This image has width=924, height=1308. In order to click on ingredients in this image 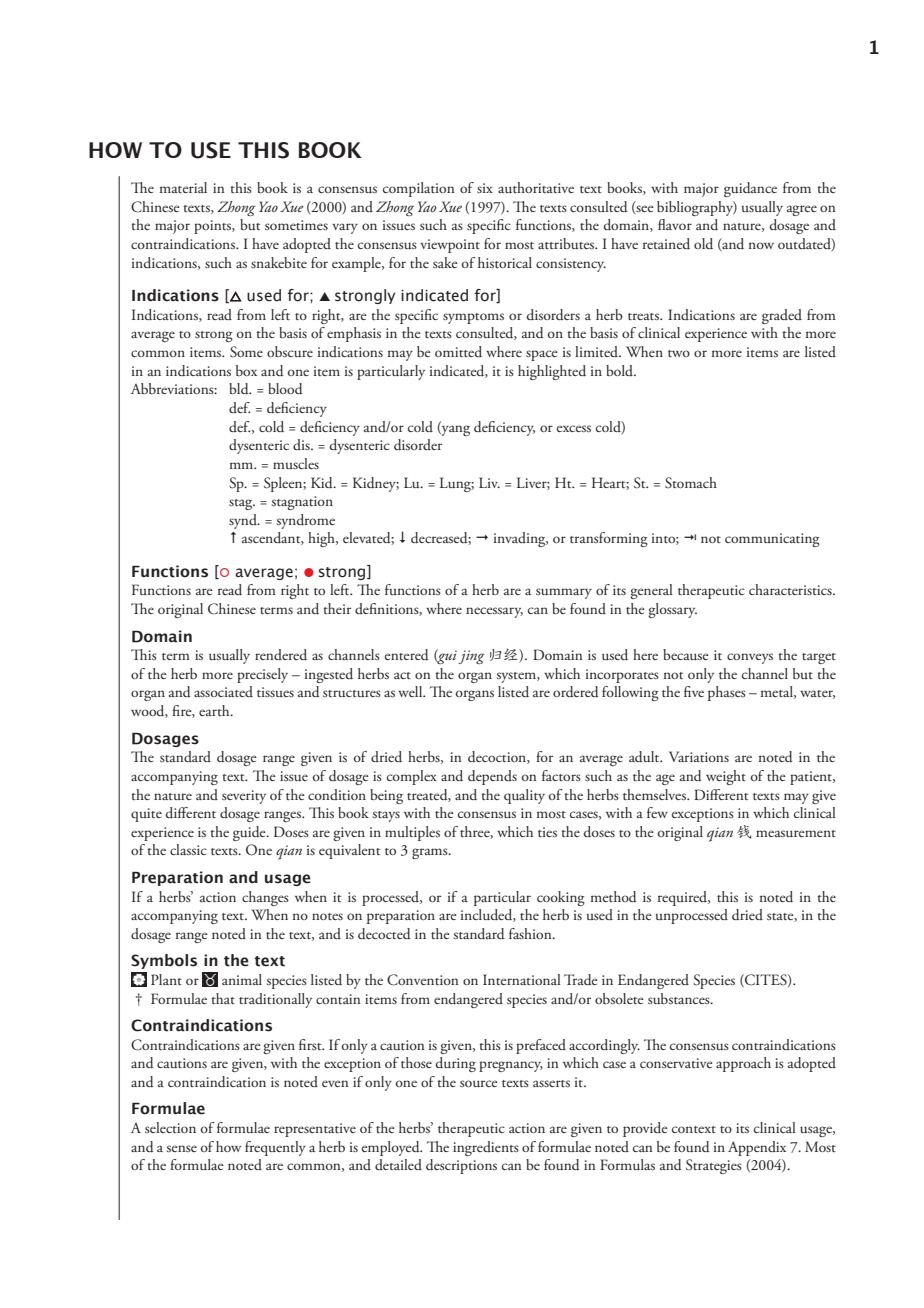, I will do `click(486, 1148)`.
